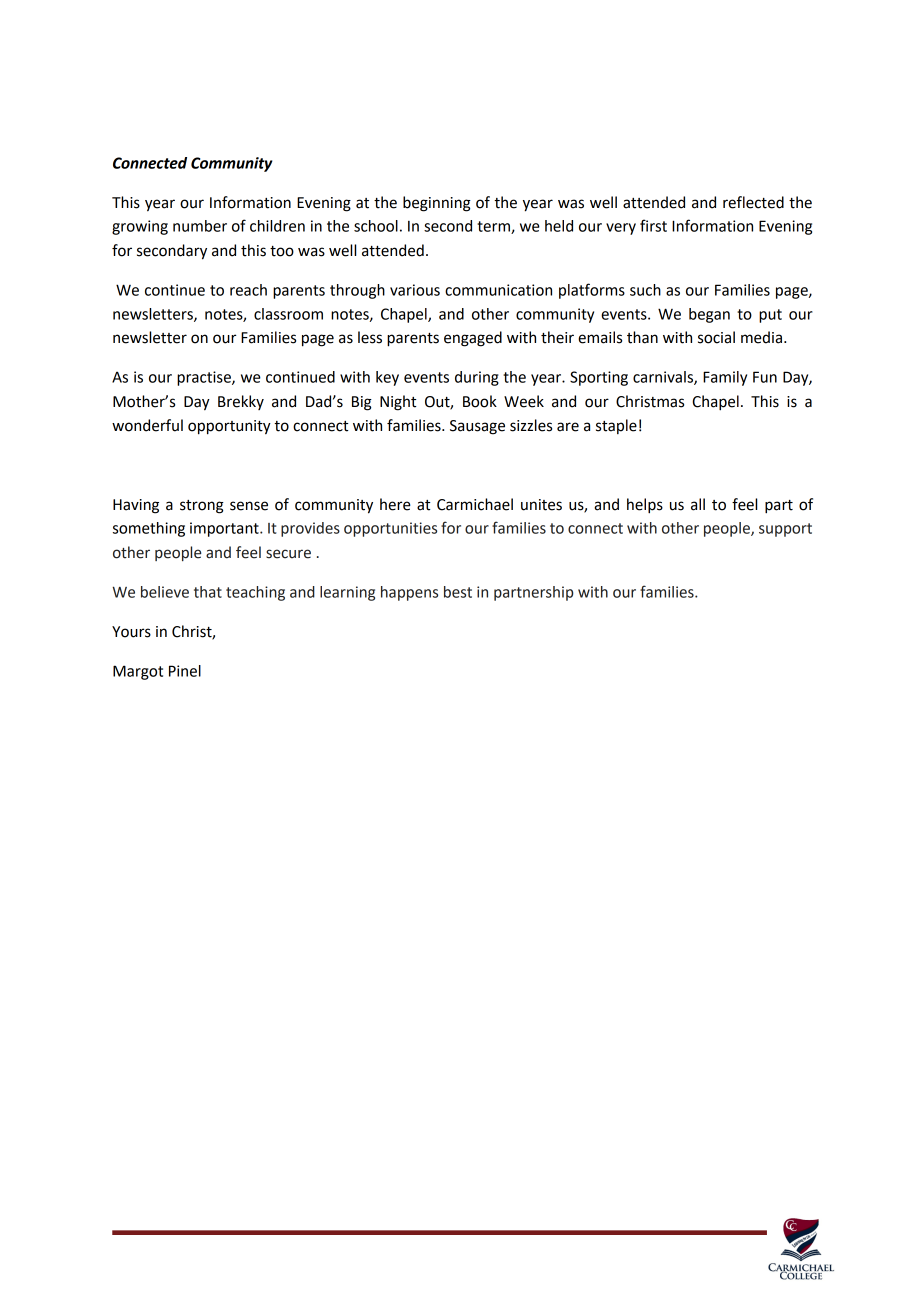  What do you see at coordinates (202, 507) in the image?
I see `strong` at bounding box center [202, 507].
